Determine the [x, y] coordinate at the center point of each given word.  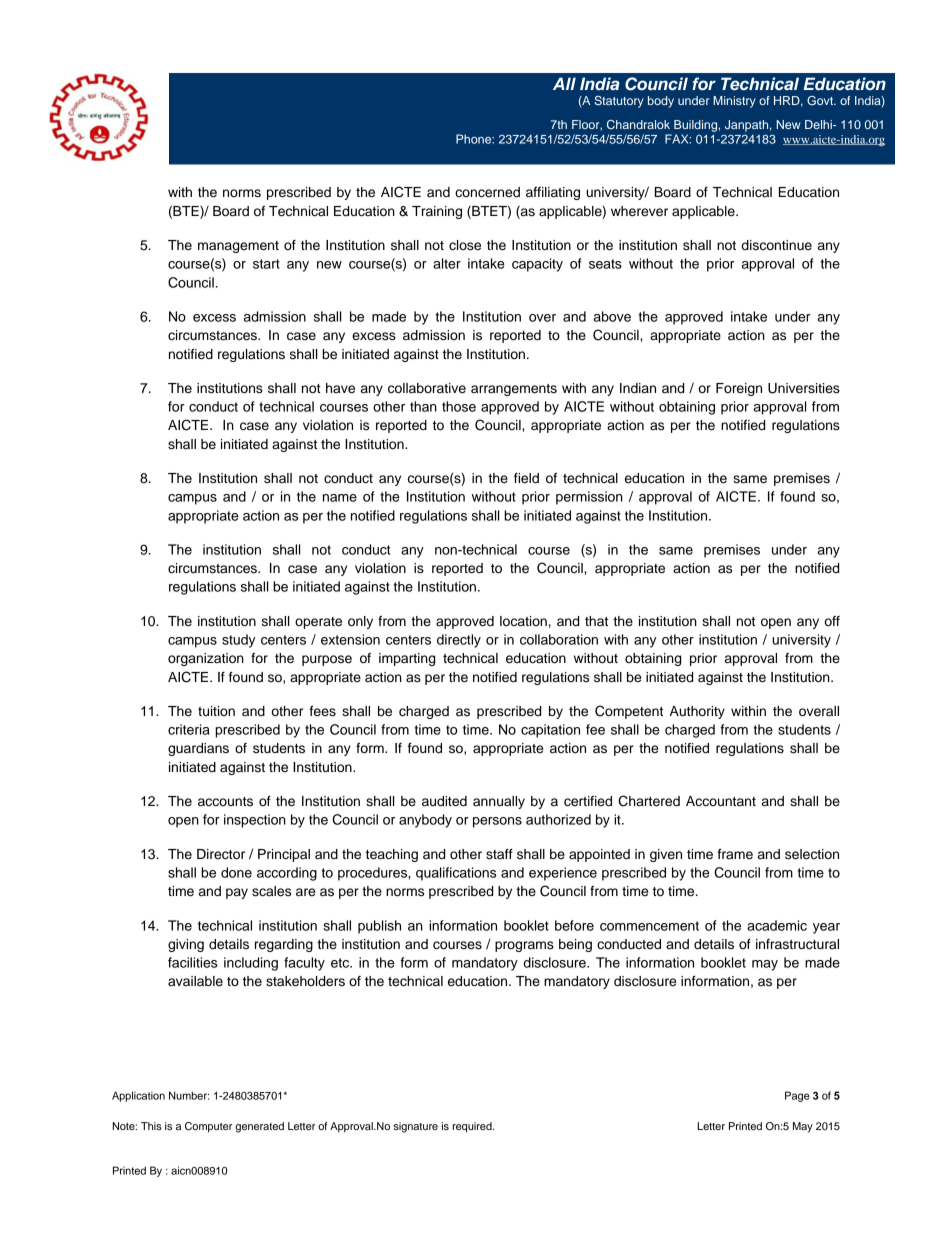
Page [797, 1096]
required [473, 1127]
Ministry [734, 102]
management [238, 247]
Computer [208, 1127]
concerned [487, 192]
